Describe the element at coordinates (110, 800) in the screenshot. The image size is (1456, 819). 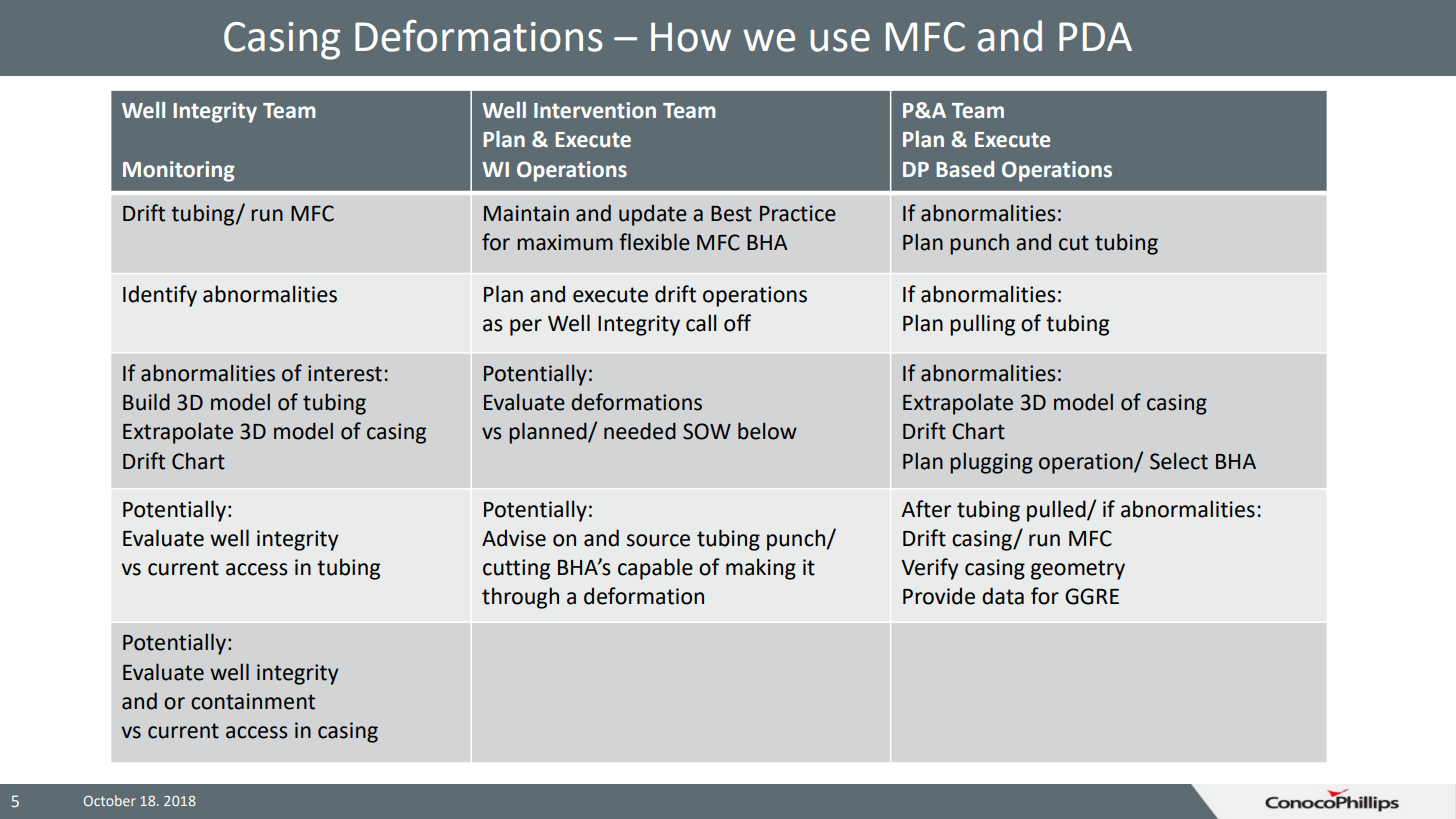
I see `October` at that location.
